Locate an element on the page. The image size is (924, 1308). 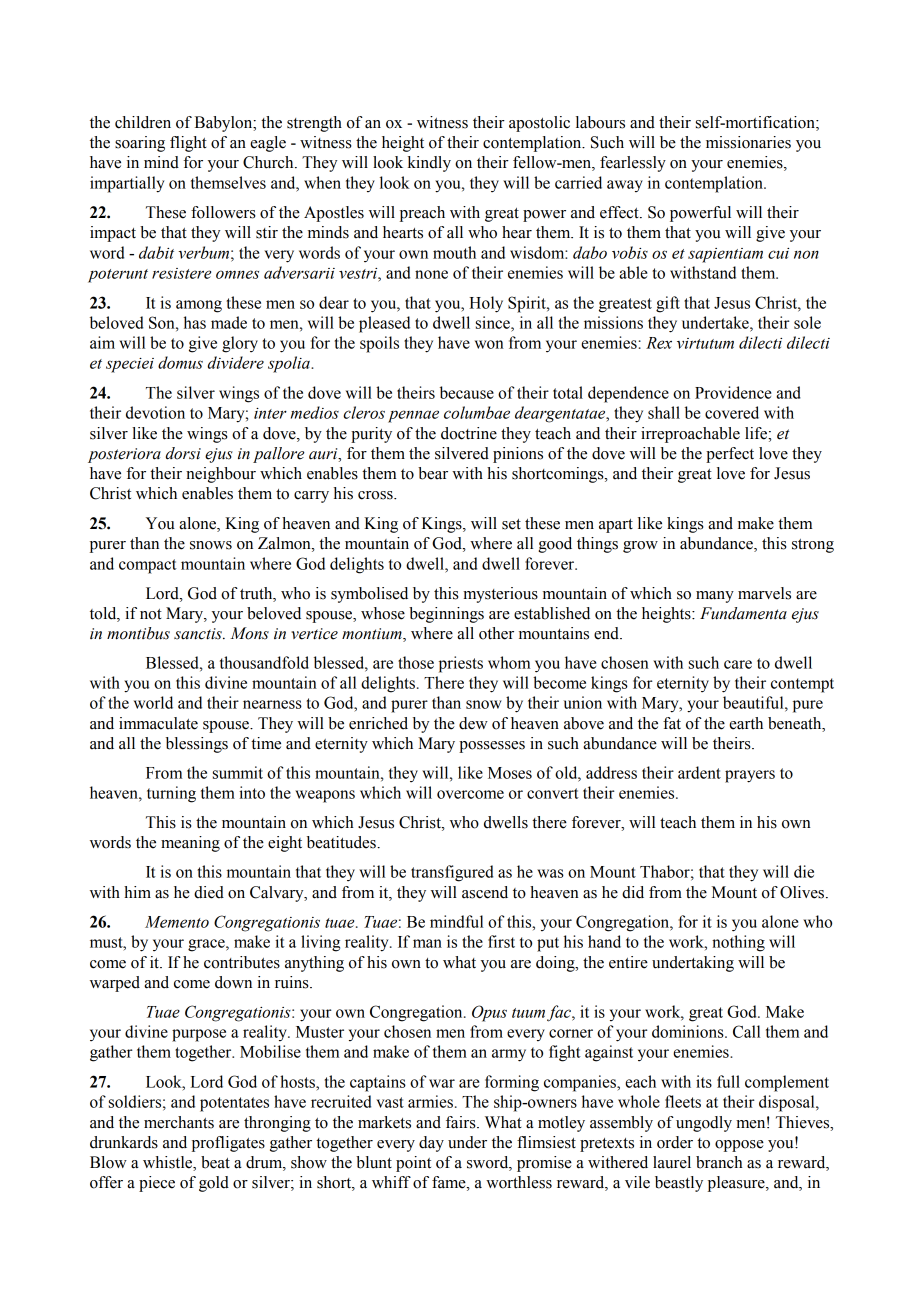
merchants is located at coordinates (179, 1122).
